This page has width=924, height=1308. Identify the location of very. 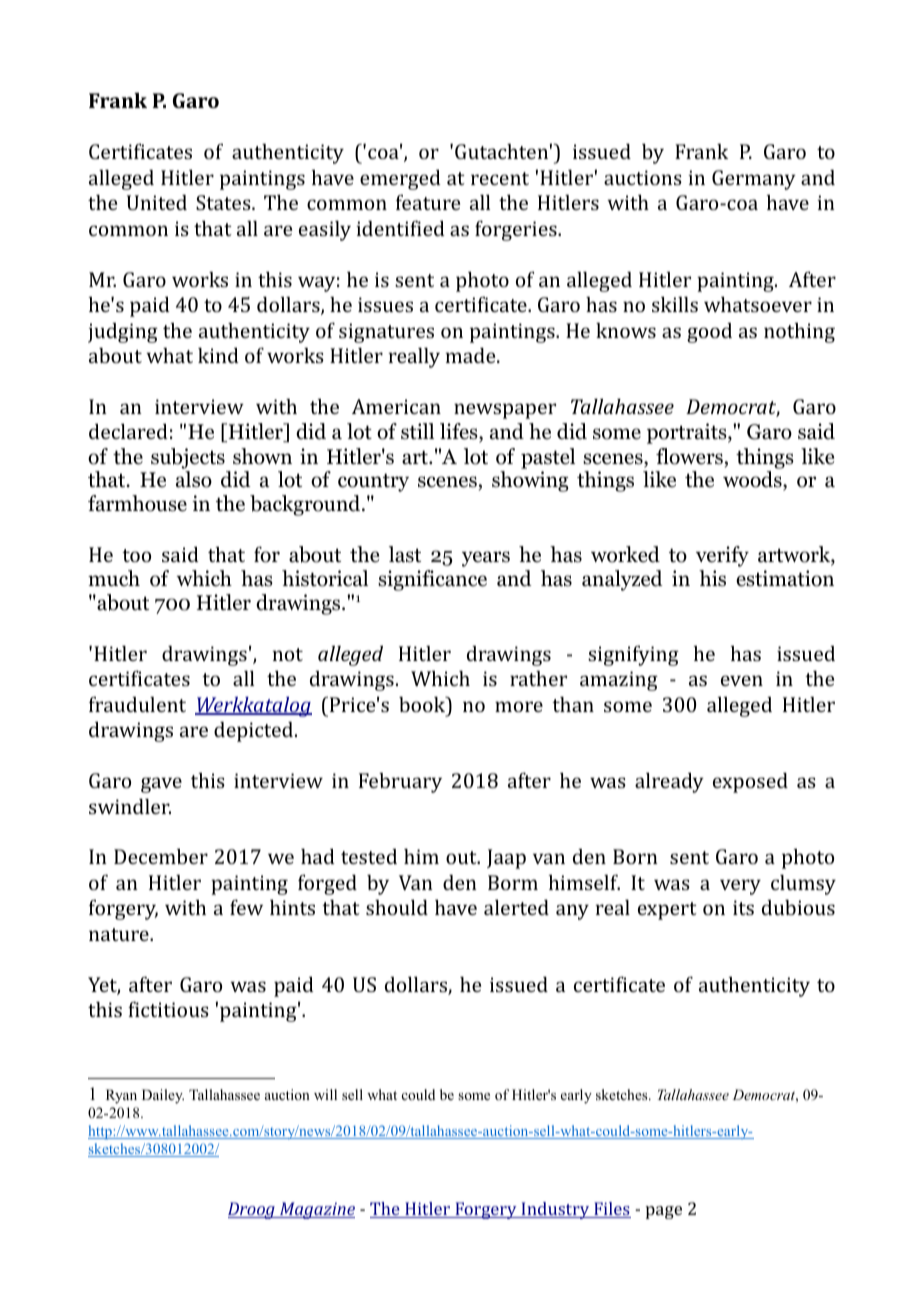
(740, 887).
